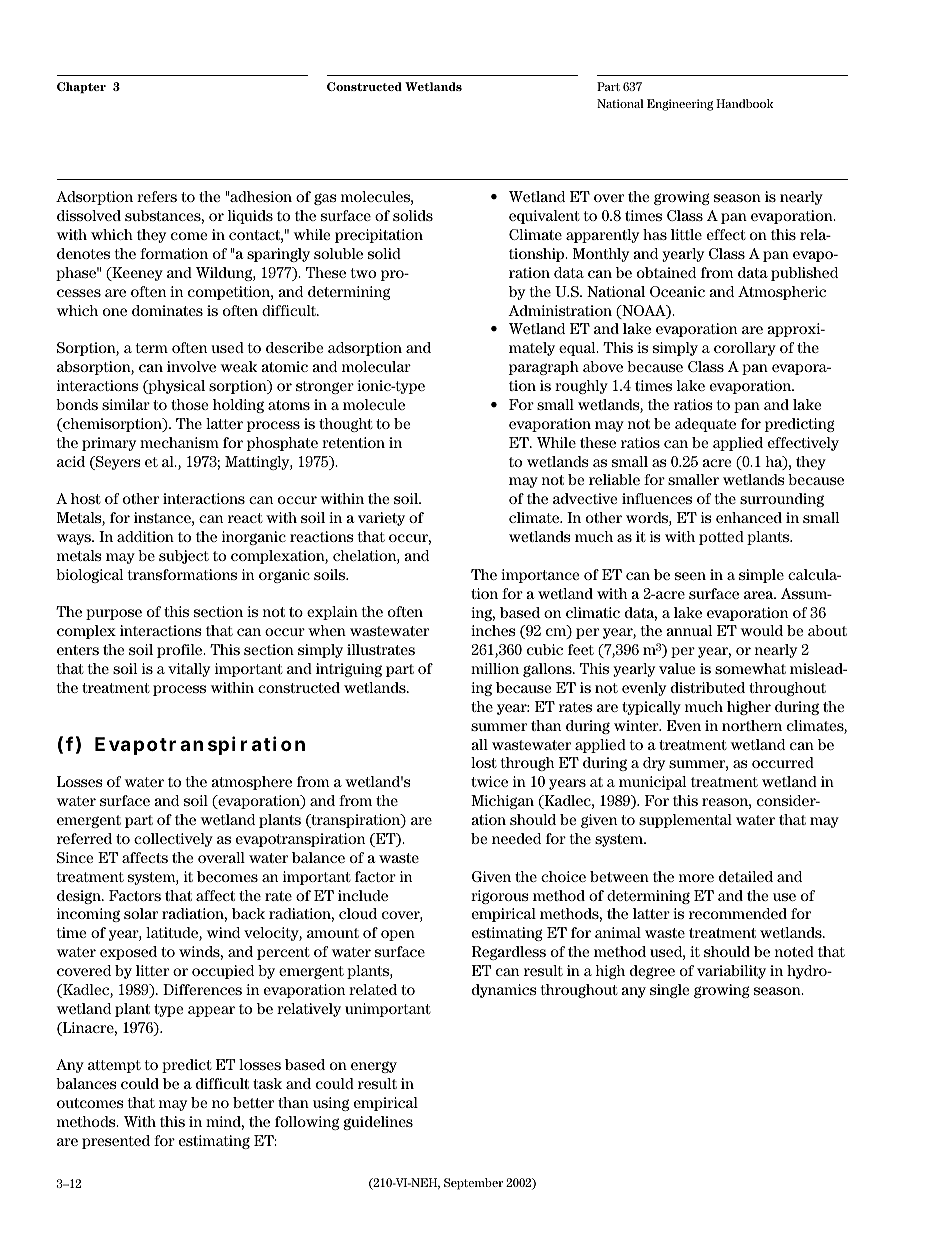 The width and height of the screenshot is (952, 1236). Describe the element at coordinates (493, 630) in the screenshot. I see `inches` at that location.
